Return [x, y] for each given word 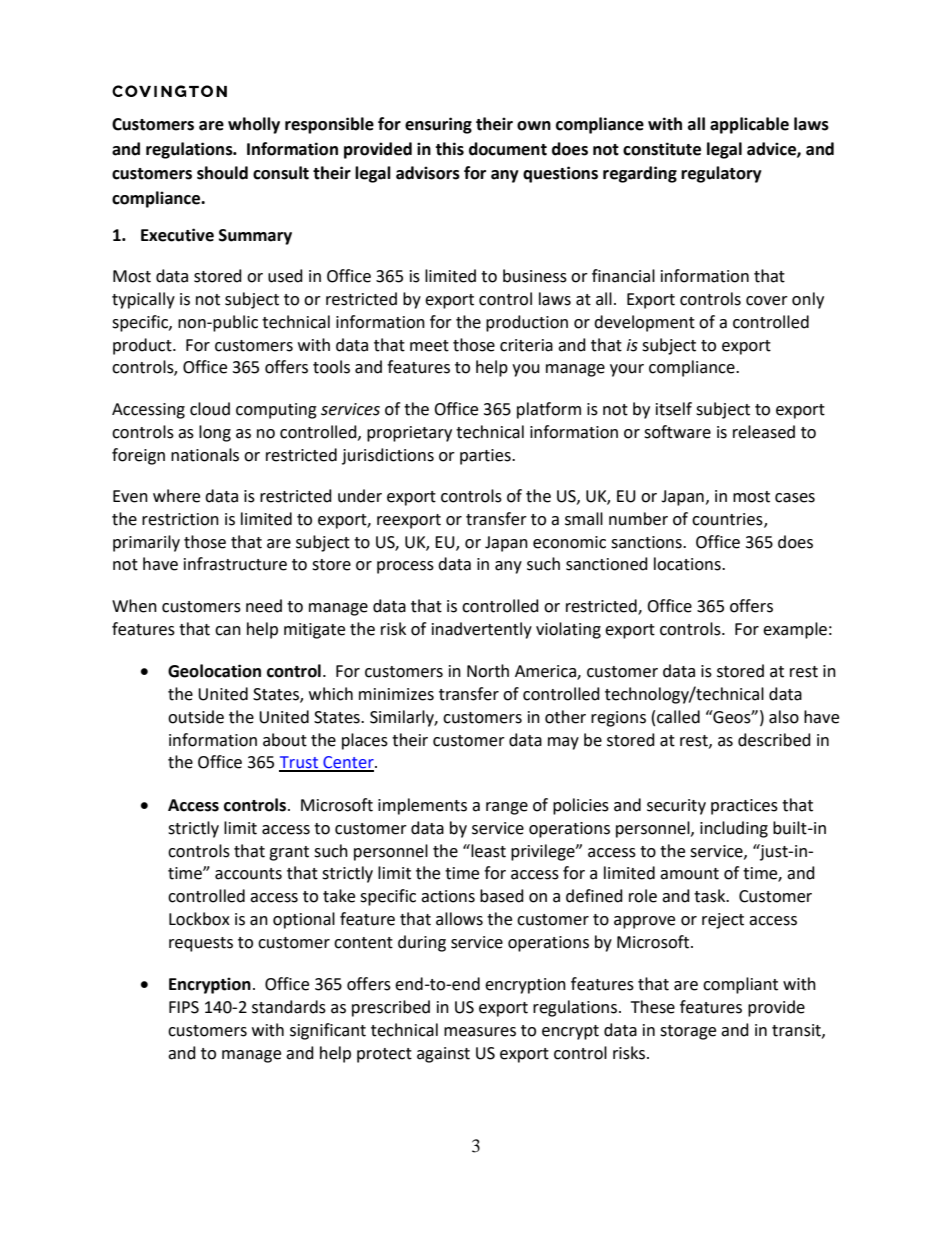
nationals [205, 455]
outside [196, 717]
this [449, 149]
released [764, 432]
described [774, 740]
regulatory [721, 174]
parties [486, 457]
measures [480, 1032]
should [222, 173]
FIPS [184, 1007]
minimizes [396, 694]
